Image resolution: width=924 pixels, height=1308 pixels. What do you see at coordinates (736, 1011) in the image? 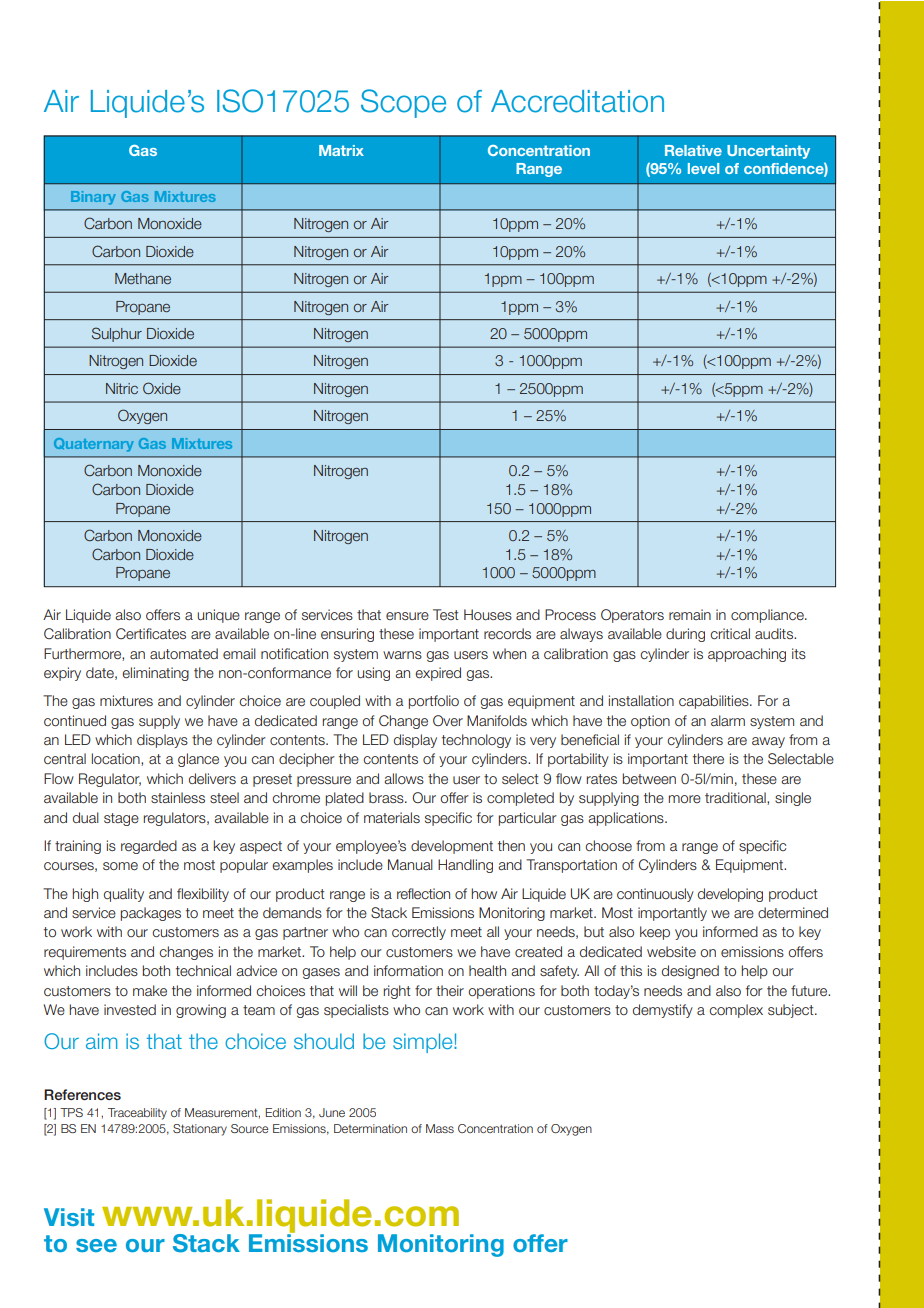
I see `complex` at bounding box center [736, 1011].
